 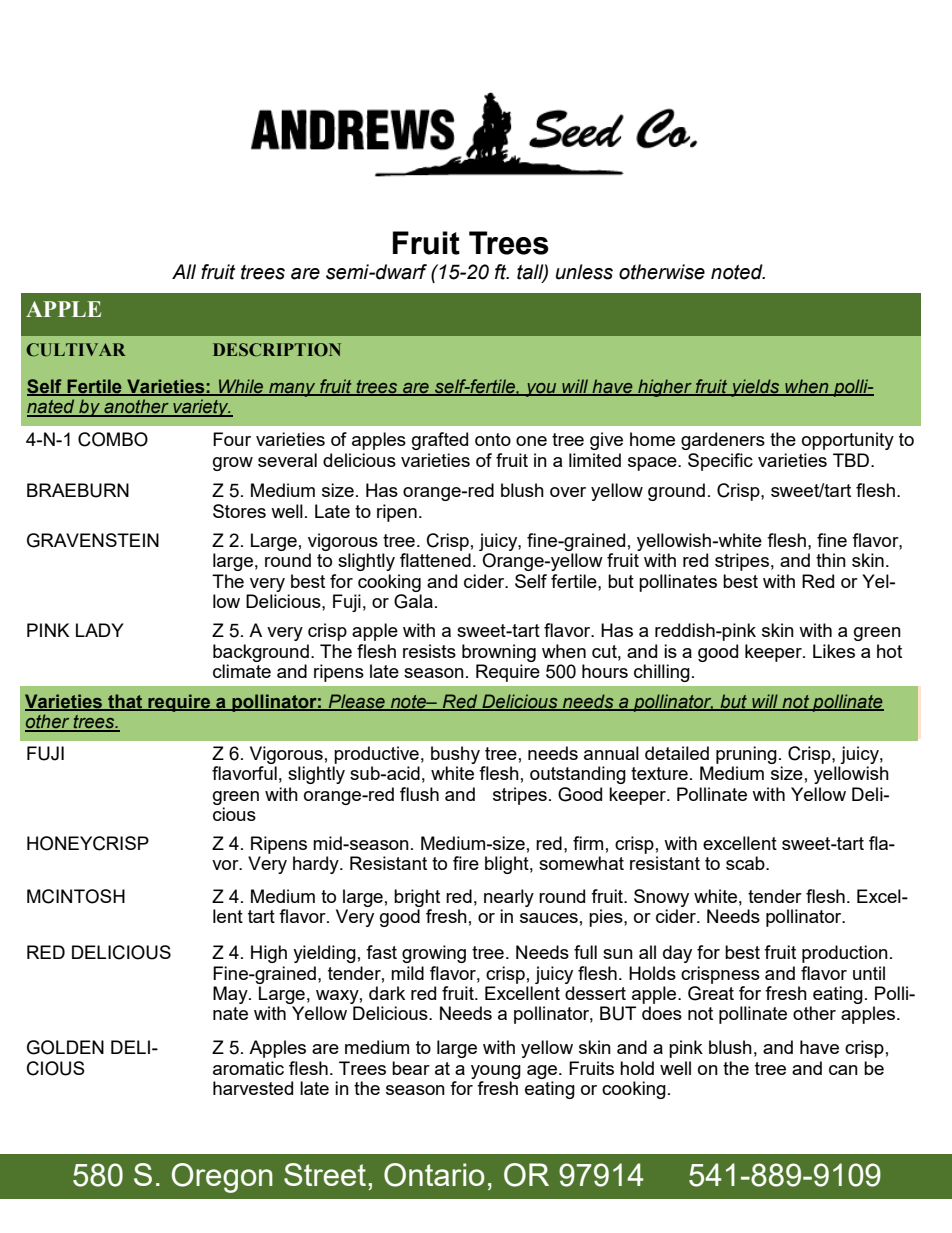 What do you see at coordinates (746, 755) in the screenshot?
I see `pruning` at bounding box center [746, 755].
